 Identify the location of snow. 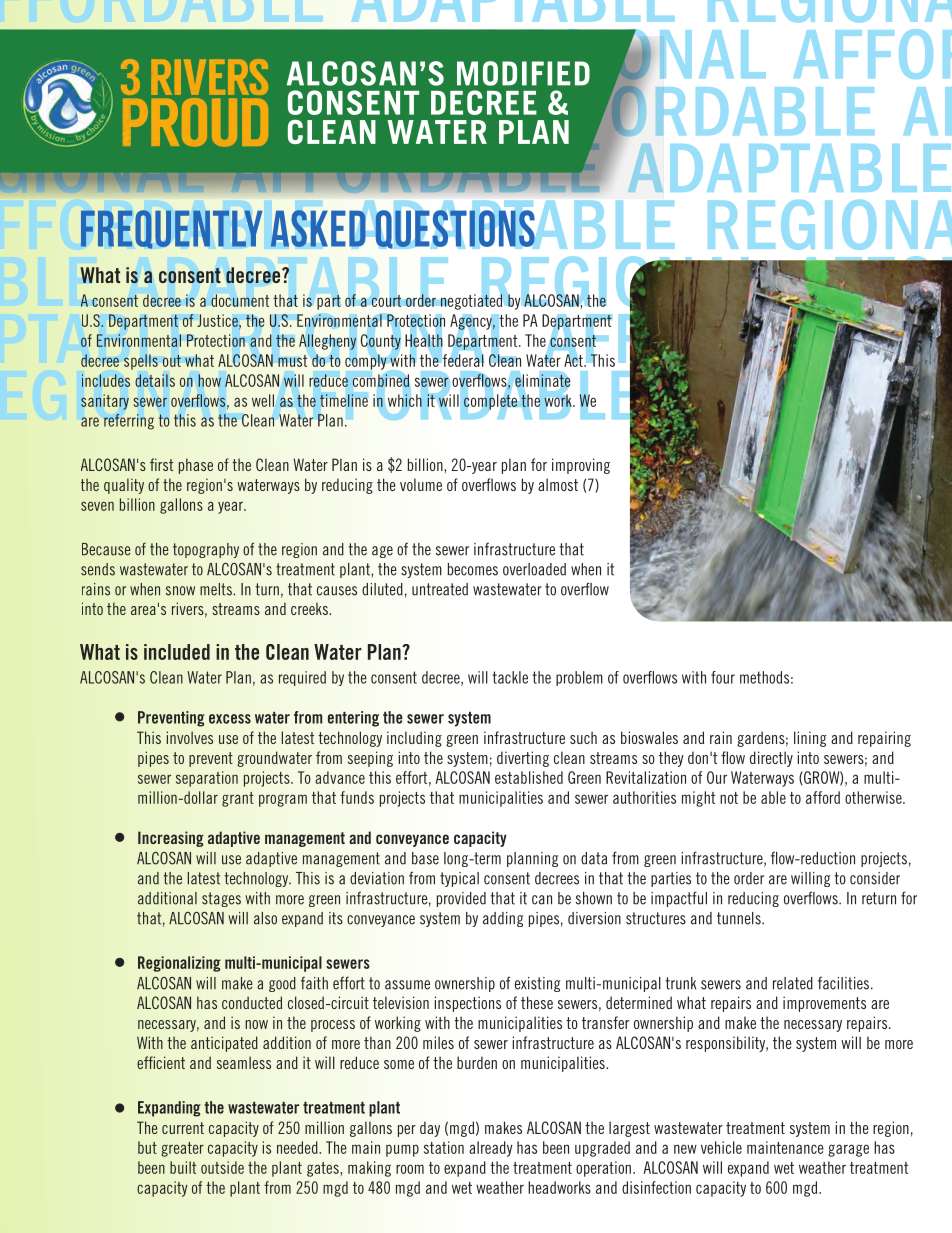
(180, 591).
